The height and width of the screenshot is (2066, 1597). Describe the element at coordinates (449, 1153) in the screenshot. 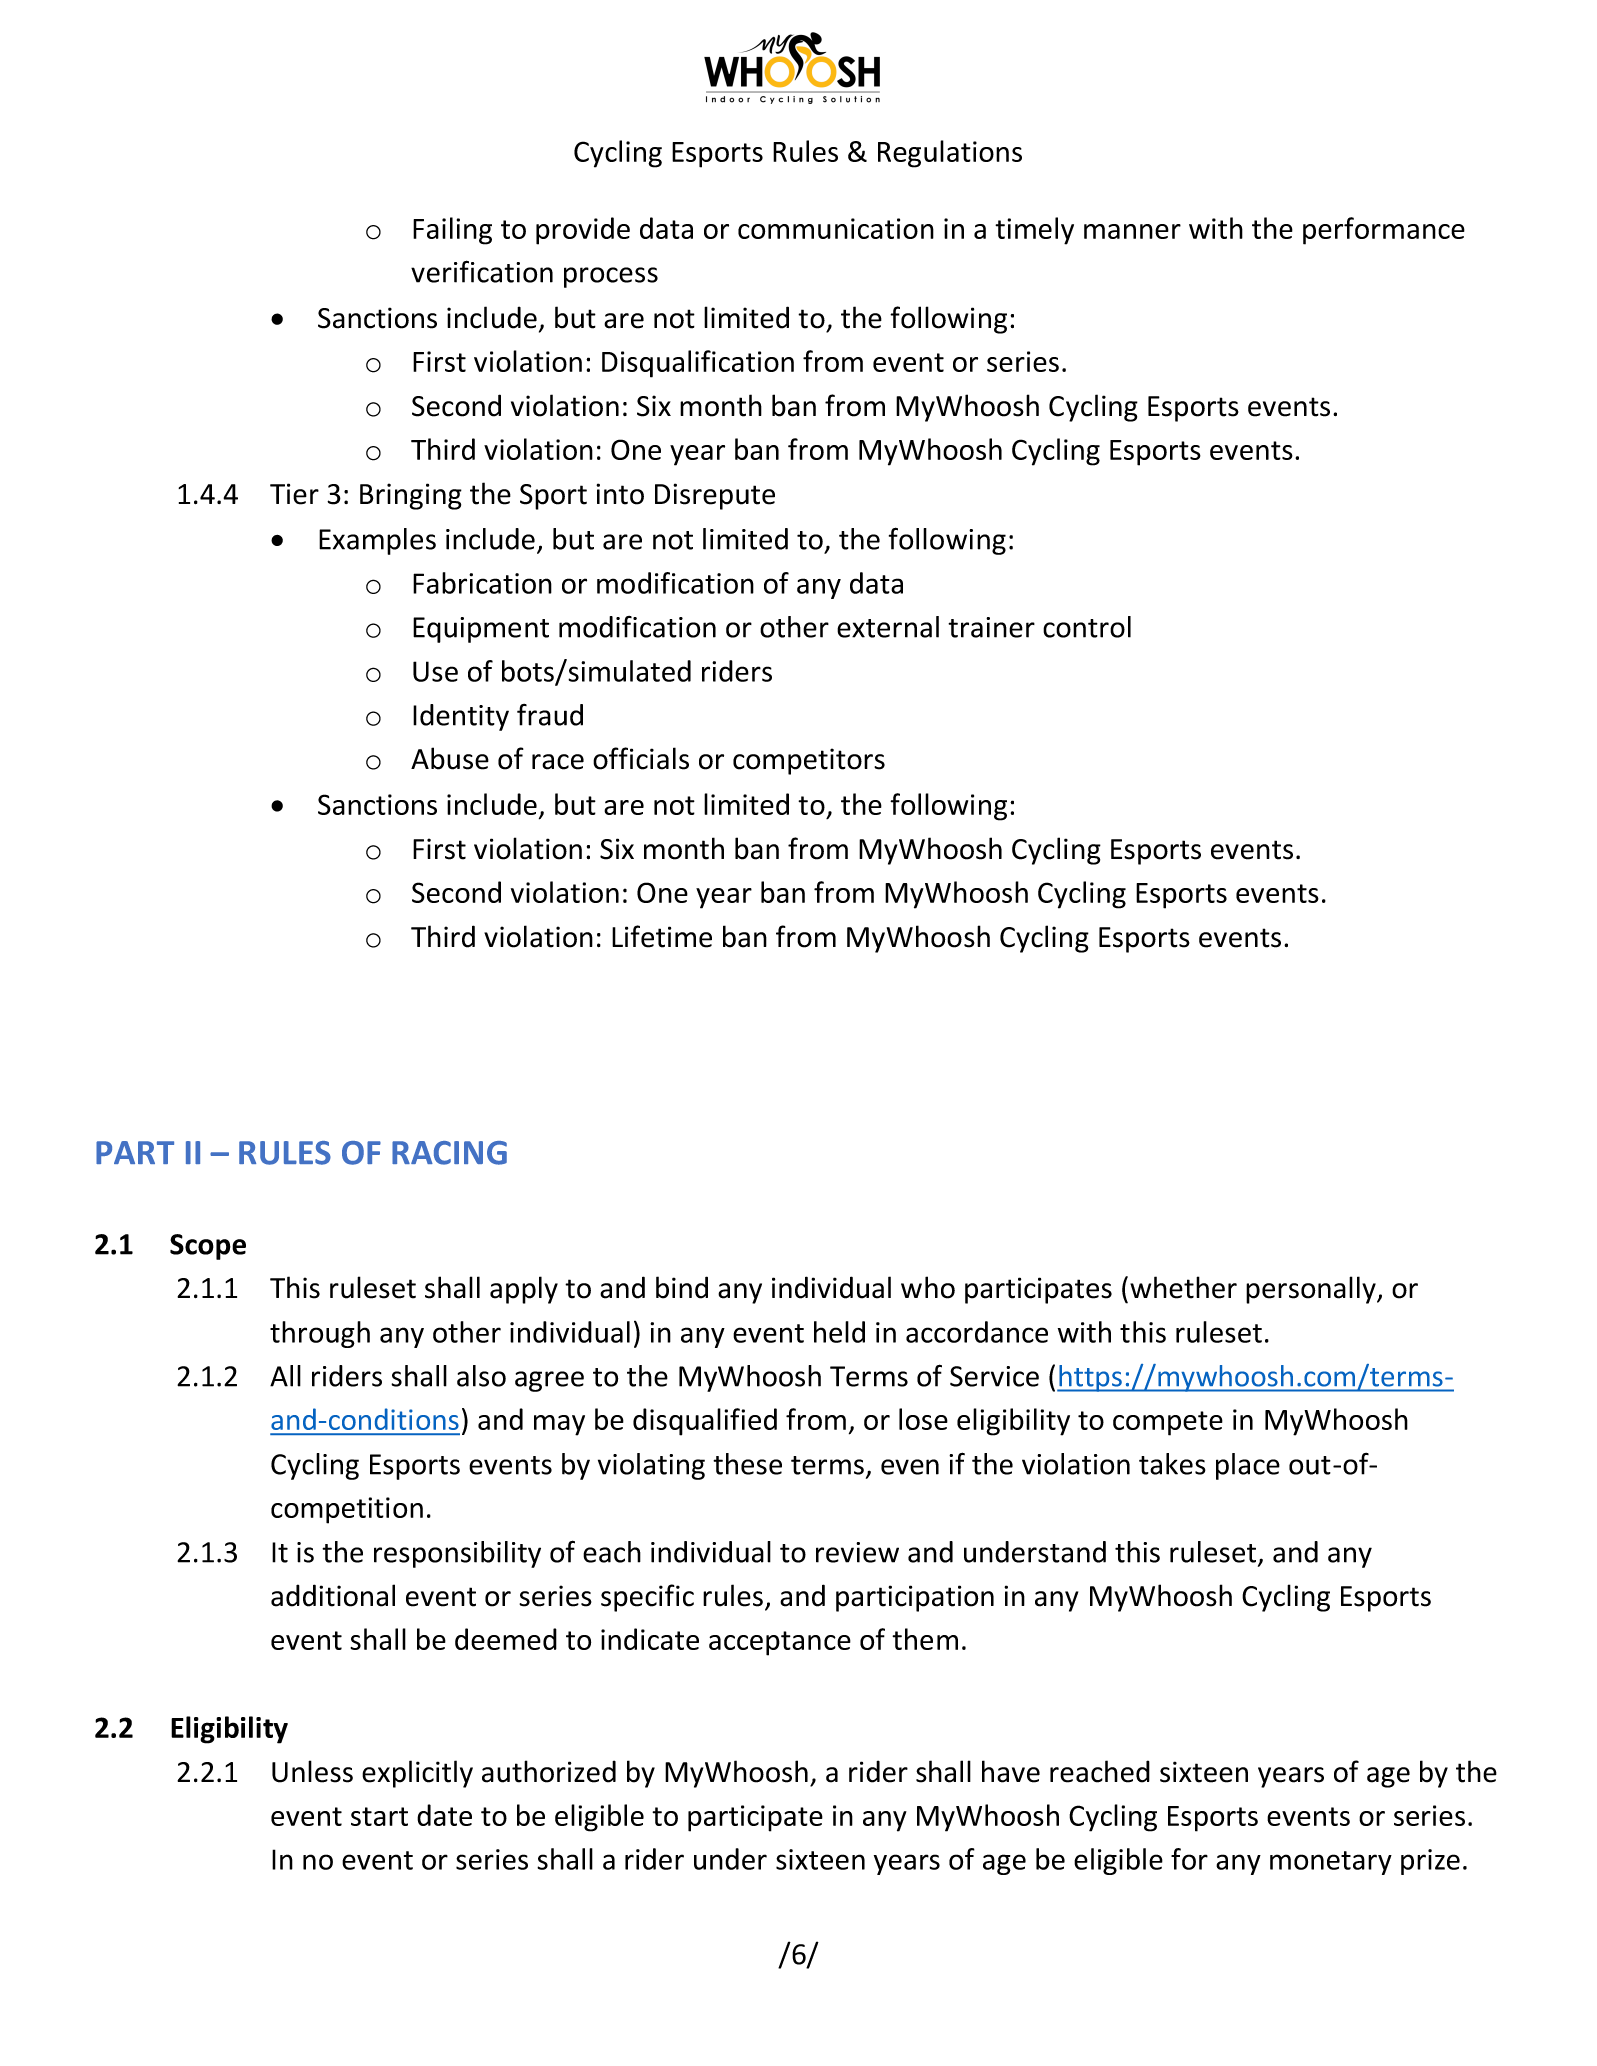

I see `RACING` at that location.
